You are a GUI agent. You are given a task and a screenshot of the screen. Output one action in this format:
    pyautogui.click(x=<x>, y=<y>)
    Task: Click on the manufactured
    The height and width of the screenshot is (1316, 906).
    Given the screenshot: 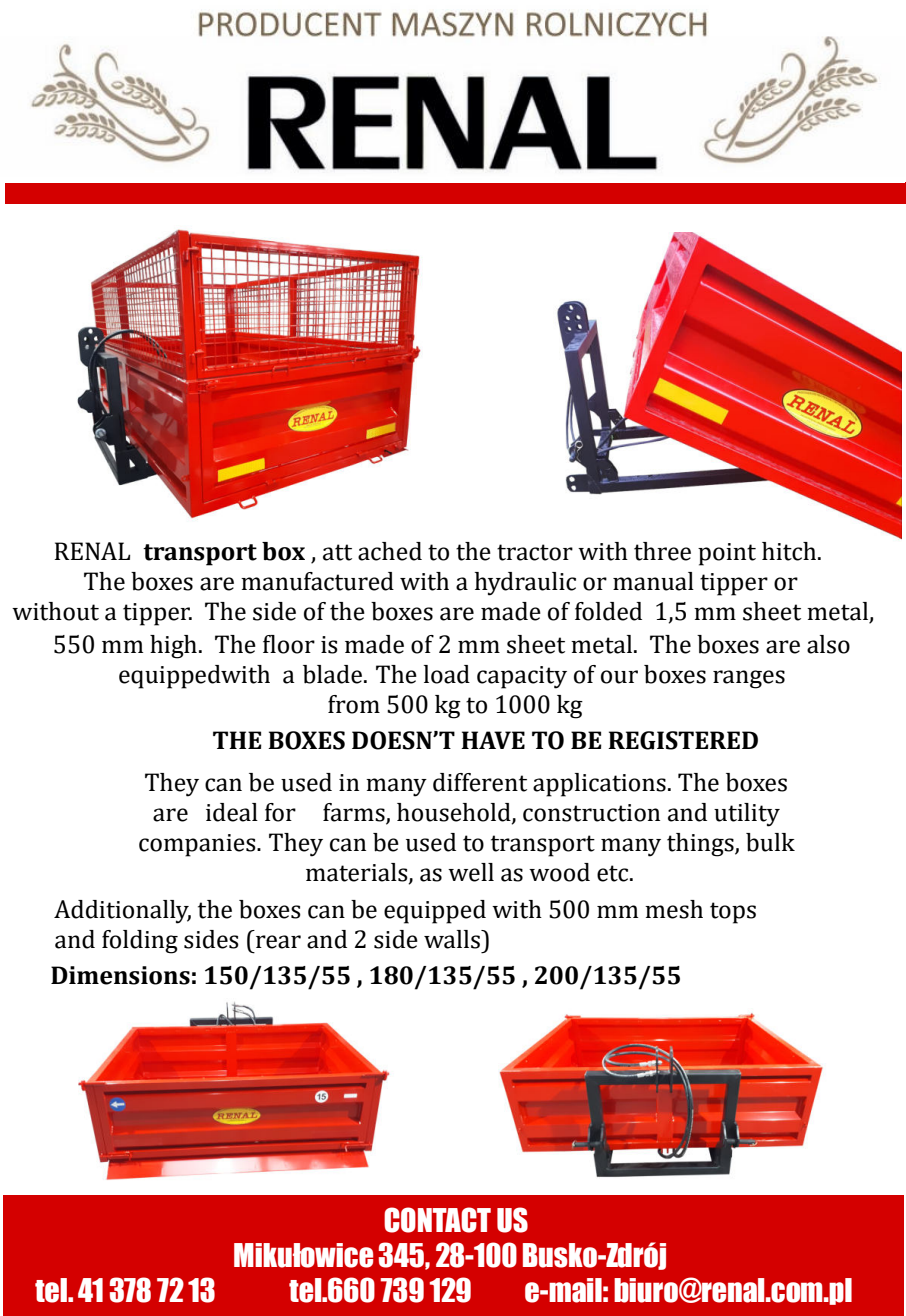 What is the action you would take?
    pyautogui.click(x=317, y=581)
